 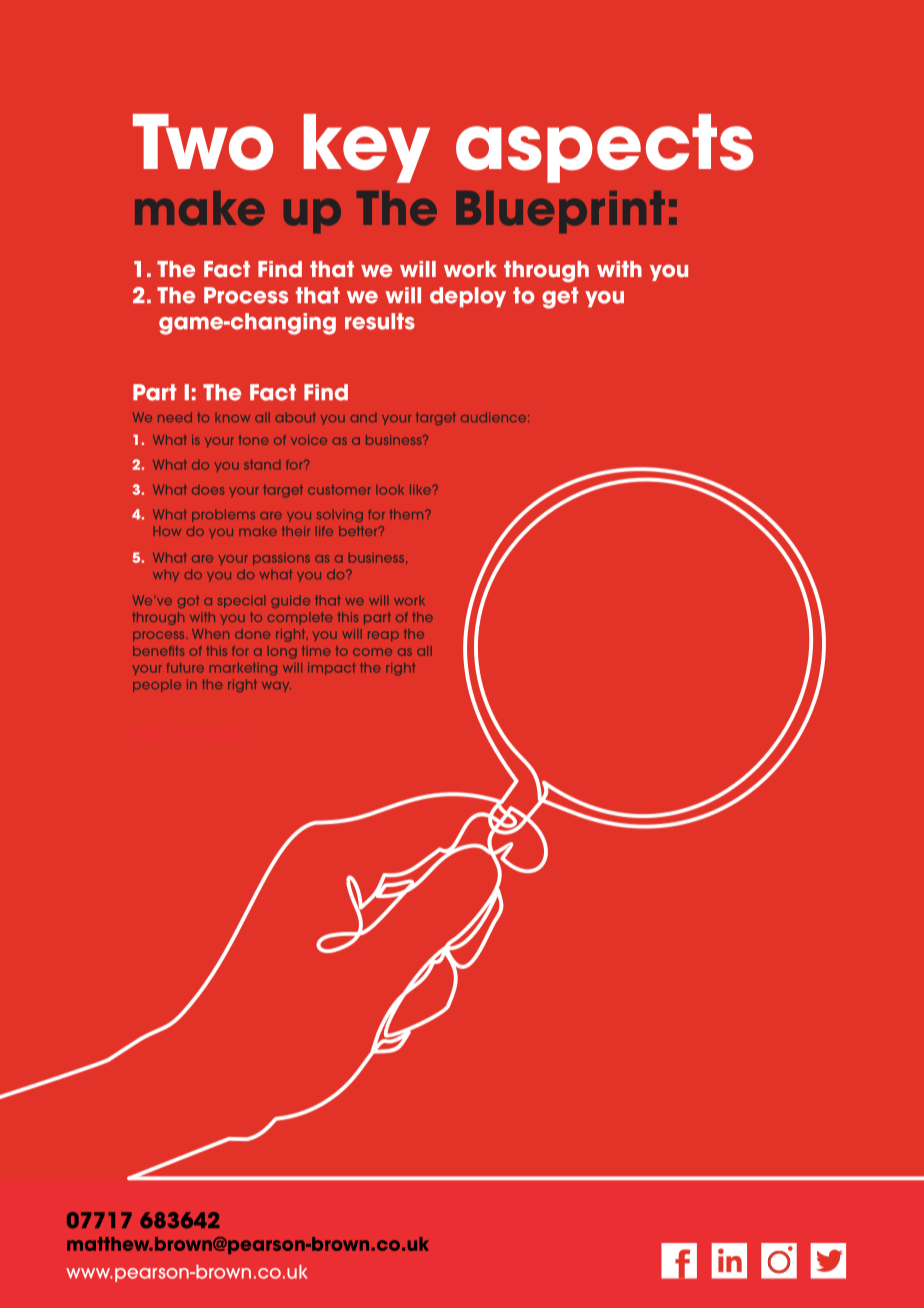 What do you see at coordinates (390, 490) in the screenshot?
I see `look` at bounding box center [390, 490].
